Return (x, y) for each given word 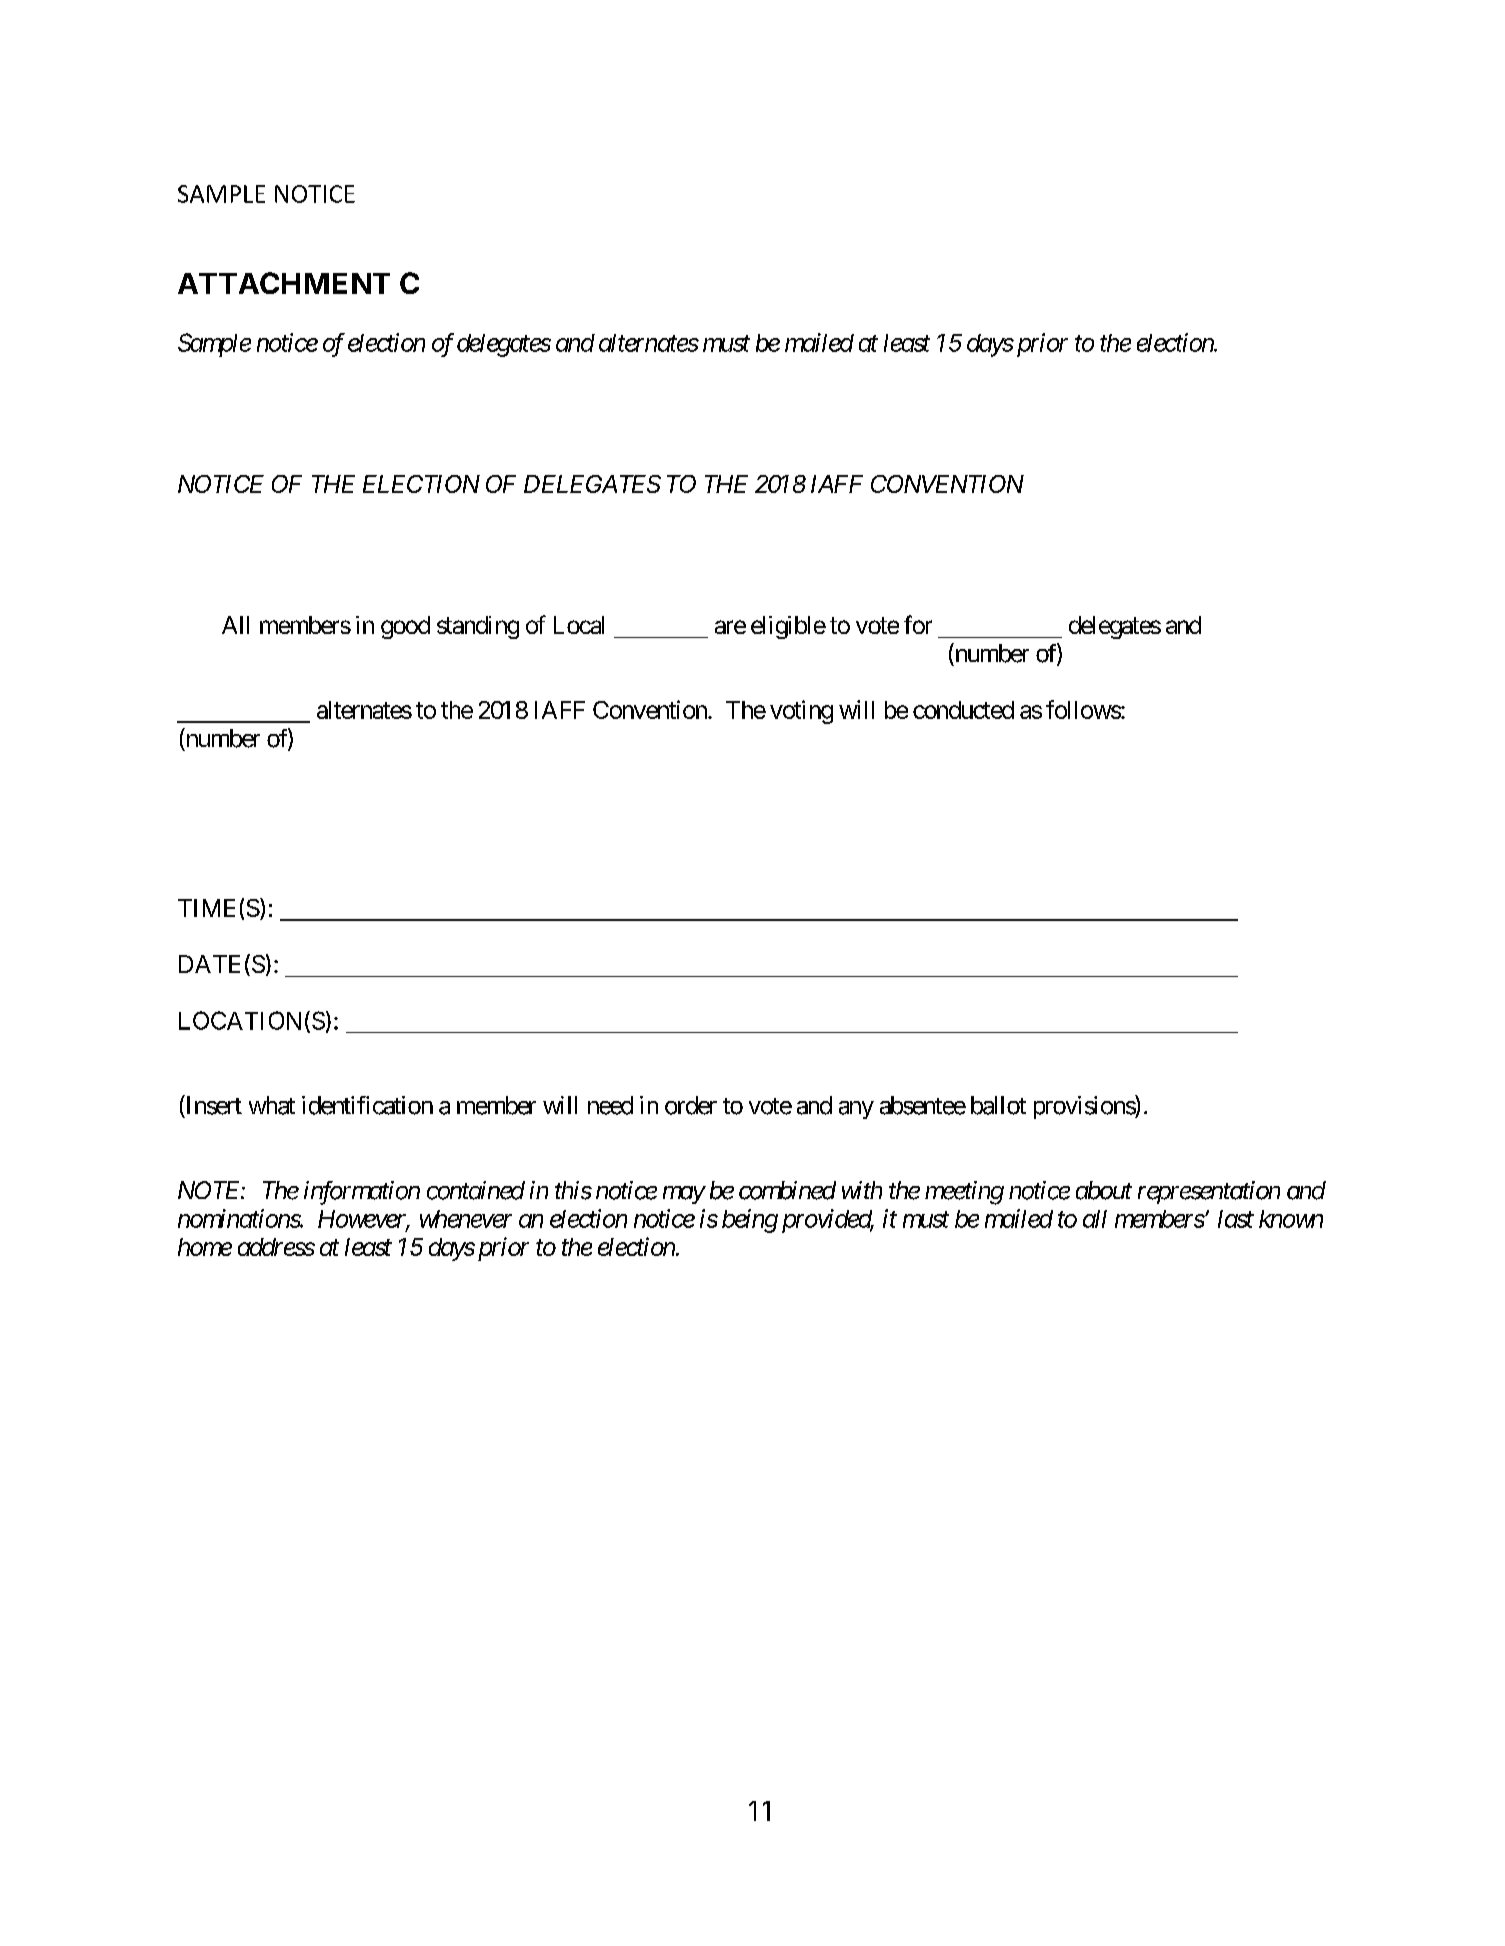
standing (478, 627)
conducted (963, 710)
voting (801, 712)
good (405, 627)
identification (367, 1105)
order (691, 1105)
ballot (998, 1105)
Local (579, 625)
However (363, 1220)
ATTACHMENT (284, 283)
